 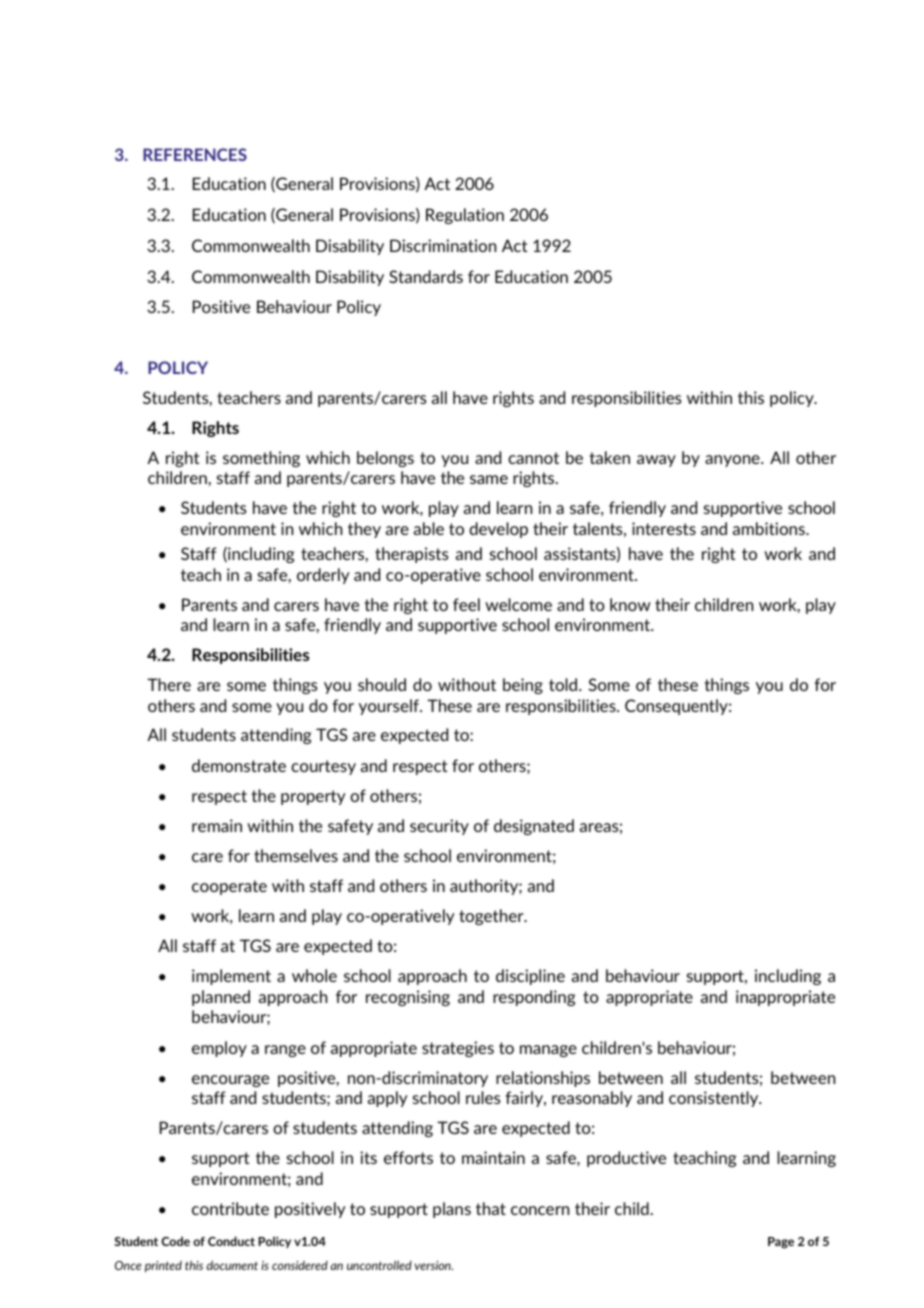 I want to click on demonstrate, so click(x=239, y=765).
